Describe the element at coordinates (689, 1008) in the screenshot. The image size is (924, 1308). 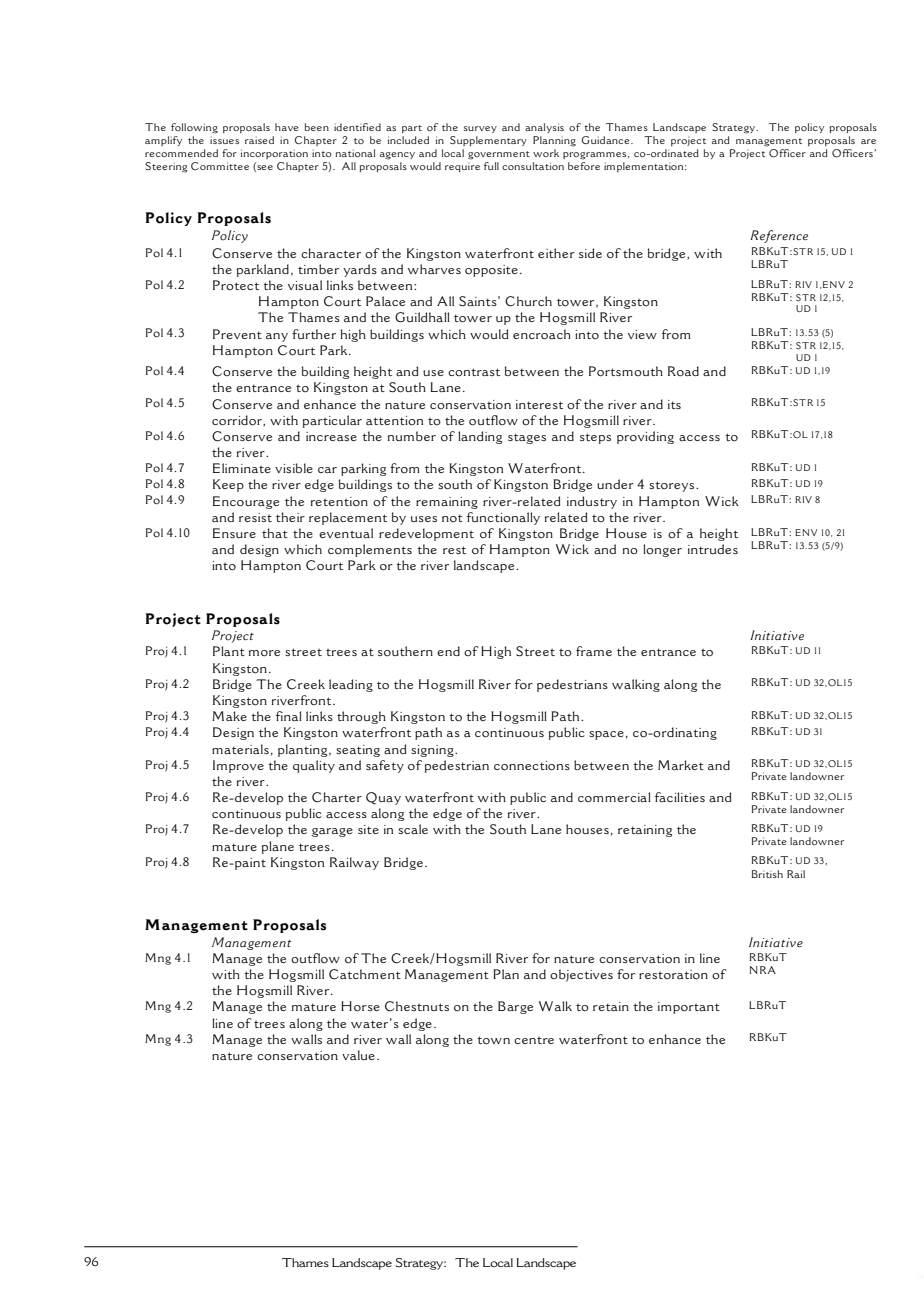
I see `important` at that location.
